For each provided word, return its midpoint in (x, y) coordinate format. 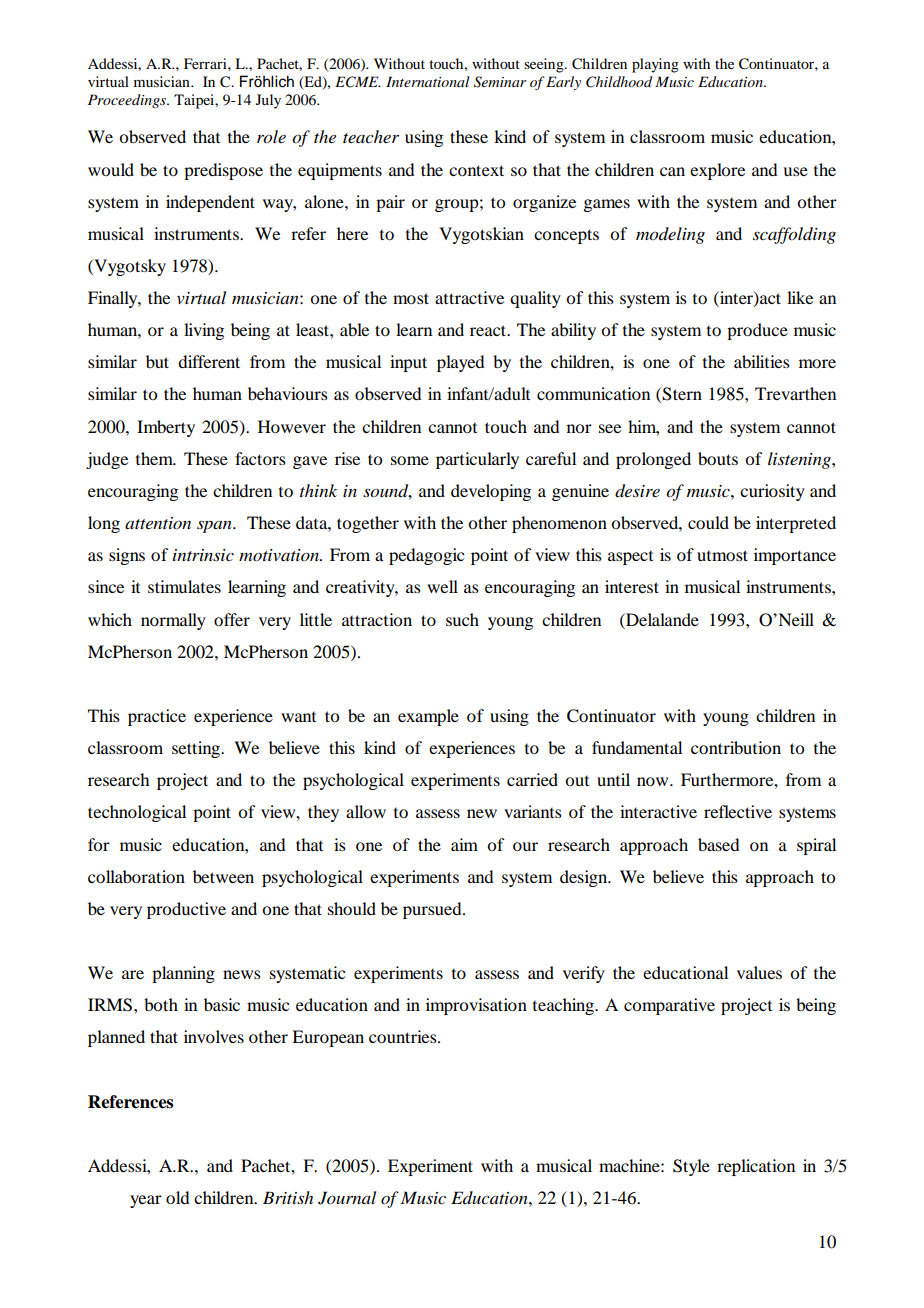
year (146, 1201)
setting (197, 749)
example (428, 717)
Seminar (500, 82)
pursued (433, 910)
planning (183, 974)
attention (158, 523)
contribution (736, 747)
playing (655, 65)
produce (757, 331)
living (204, 331)
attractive (469, 297)
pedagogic (426, 556)
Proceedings (128, 101)
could (708, 522)
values (759, 972)
